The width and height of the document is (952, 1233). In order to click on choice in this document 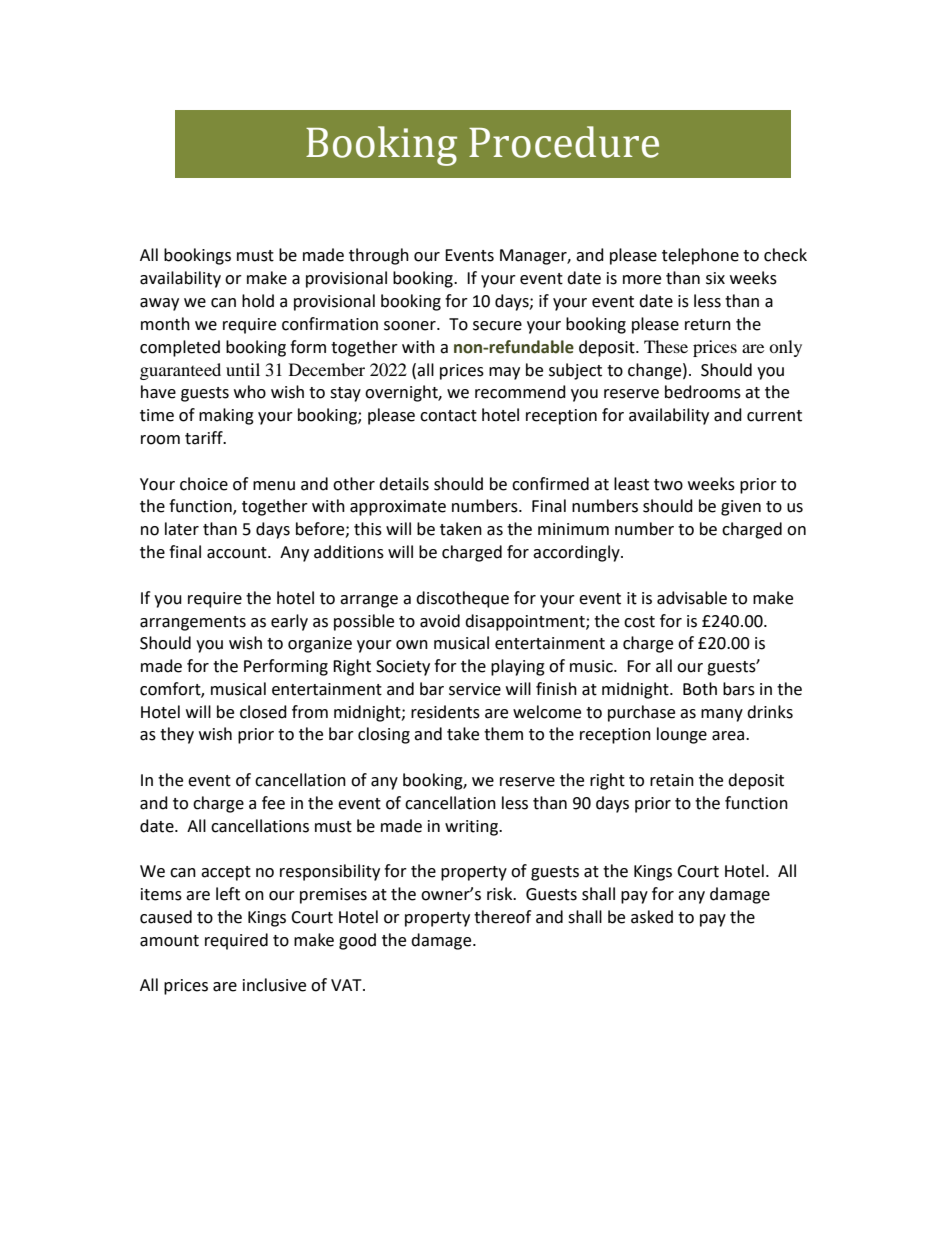, I will do `click(204, 484)`.
